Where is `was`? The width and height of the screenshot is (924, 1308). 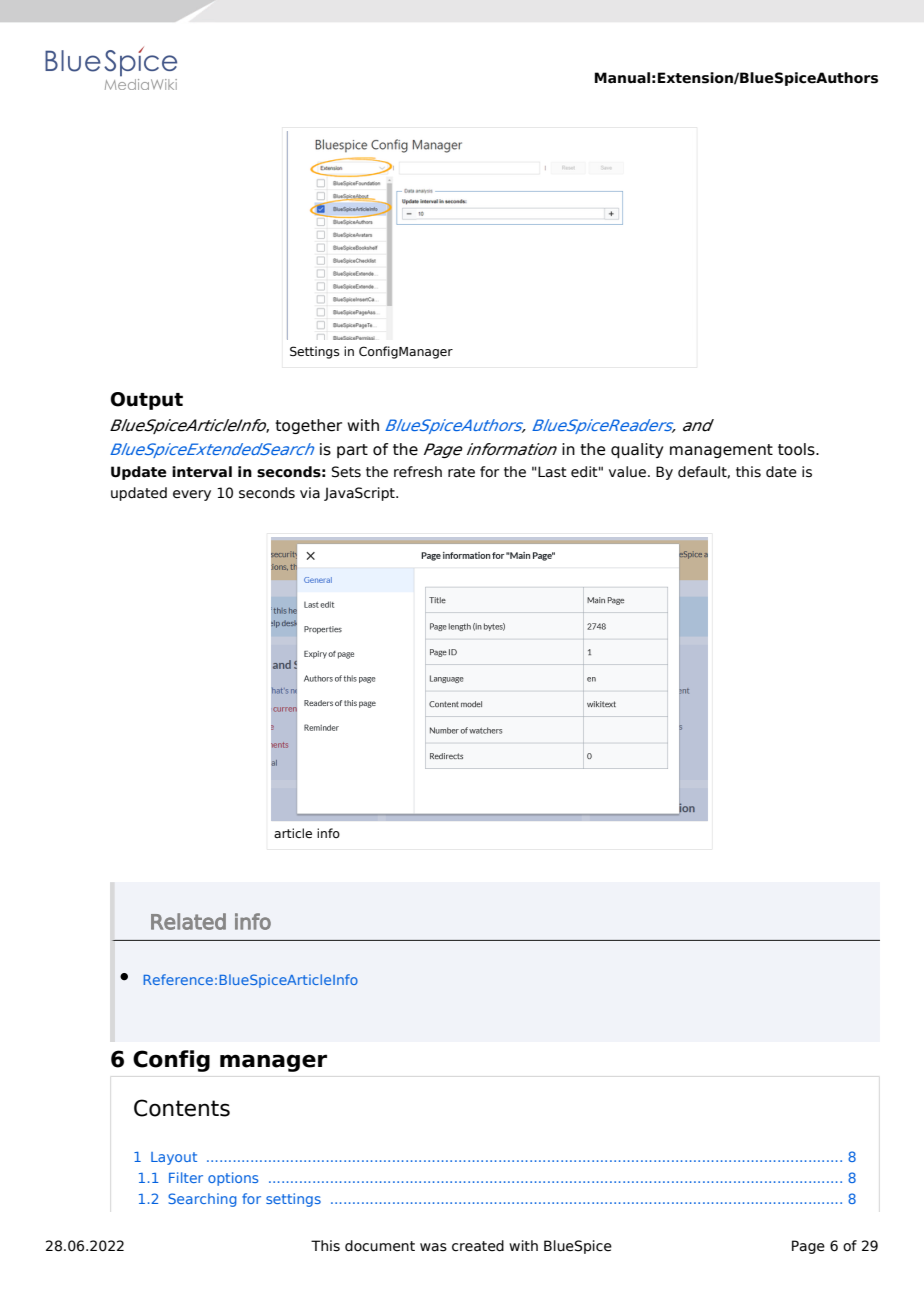
was is located at coordinates (433, 1247).
